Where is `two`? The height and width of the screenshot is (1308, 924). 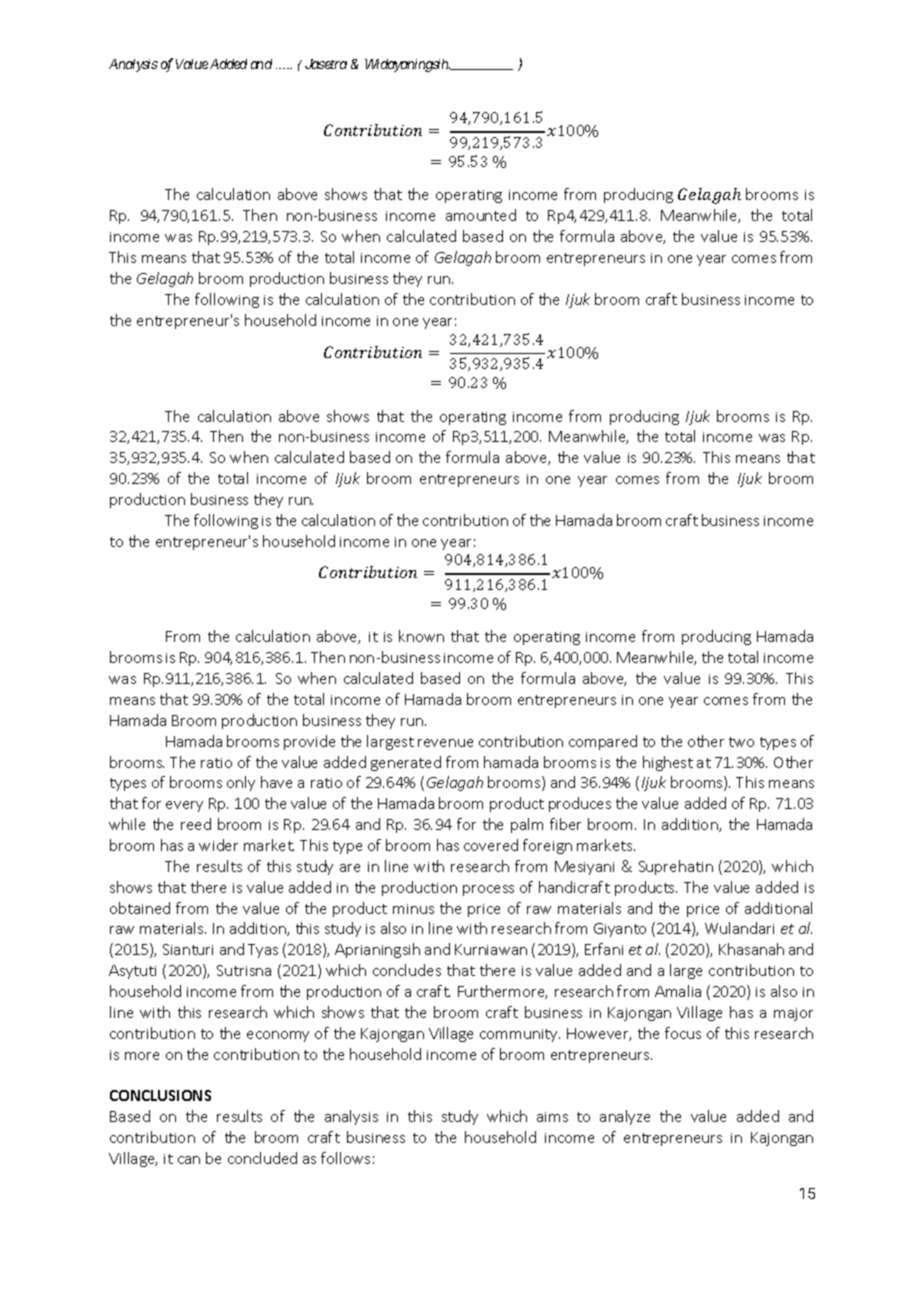
two is located at coordinates (741, 742).
